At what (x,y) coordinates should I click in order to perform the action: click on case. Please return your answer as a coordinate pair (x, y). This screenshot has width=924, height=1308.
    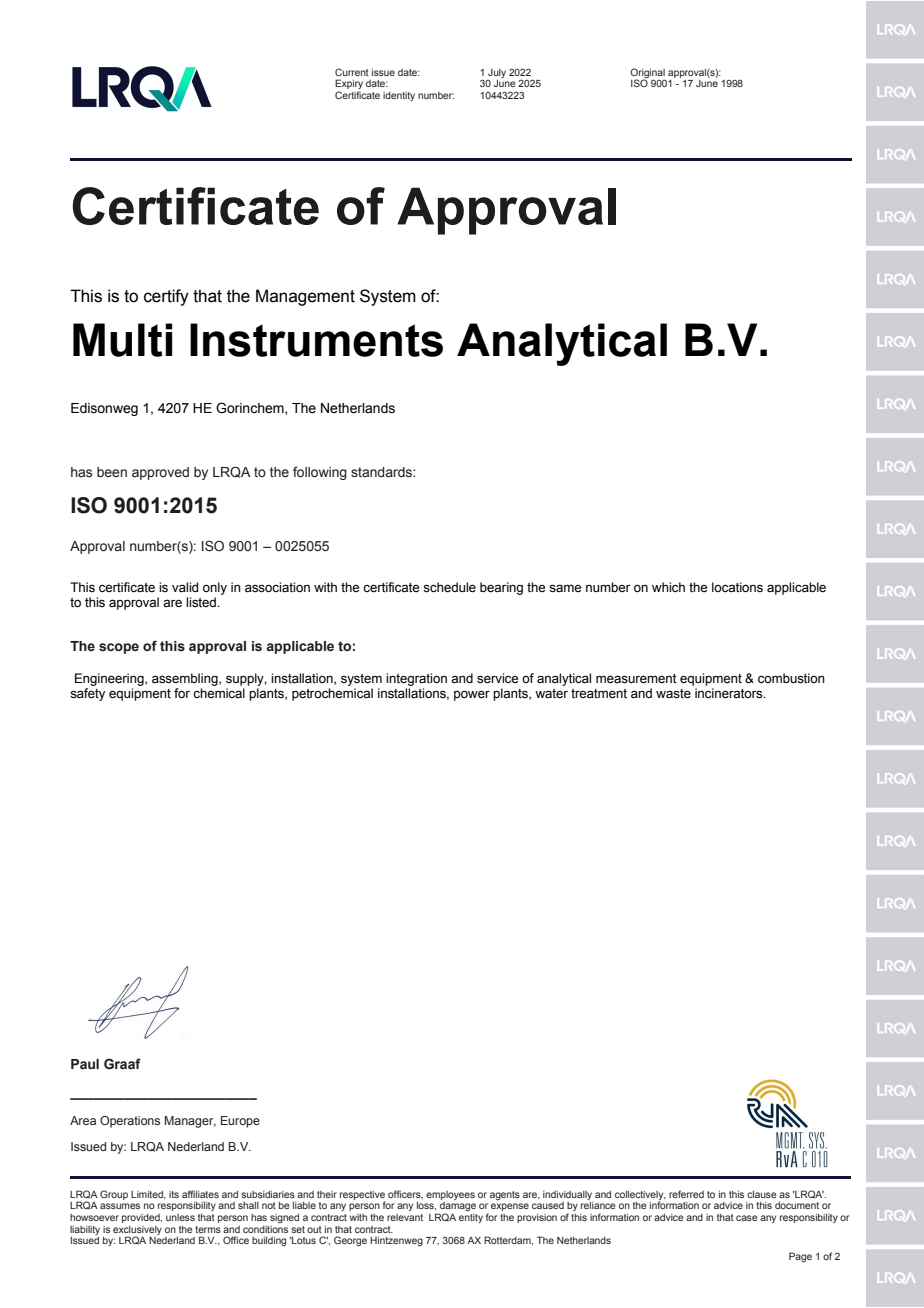
    Looking at the image, I should click on (747, 1218).
